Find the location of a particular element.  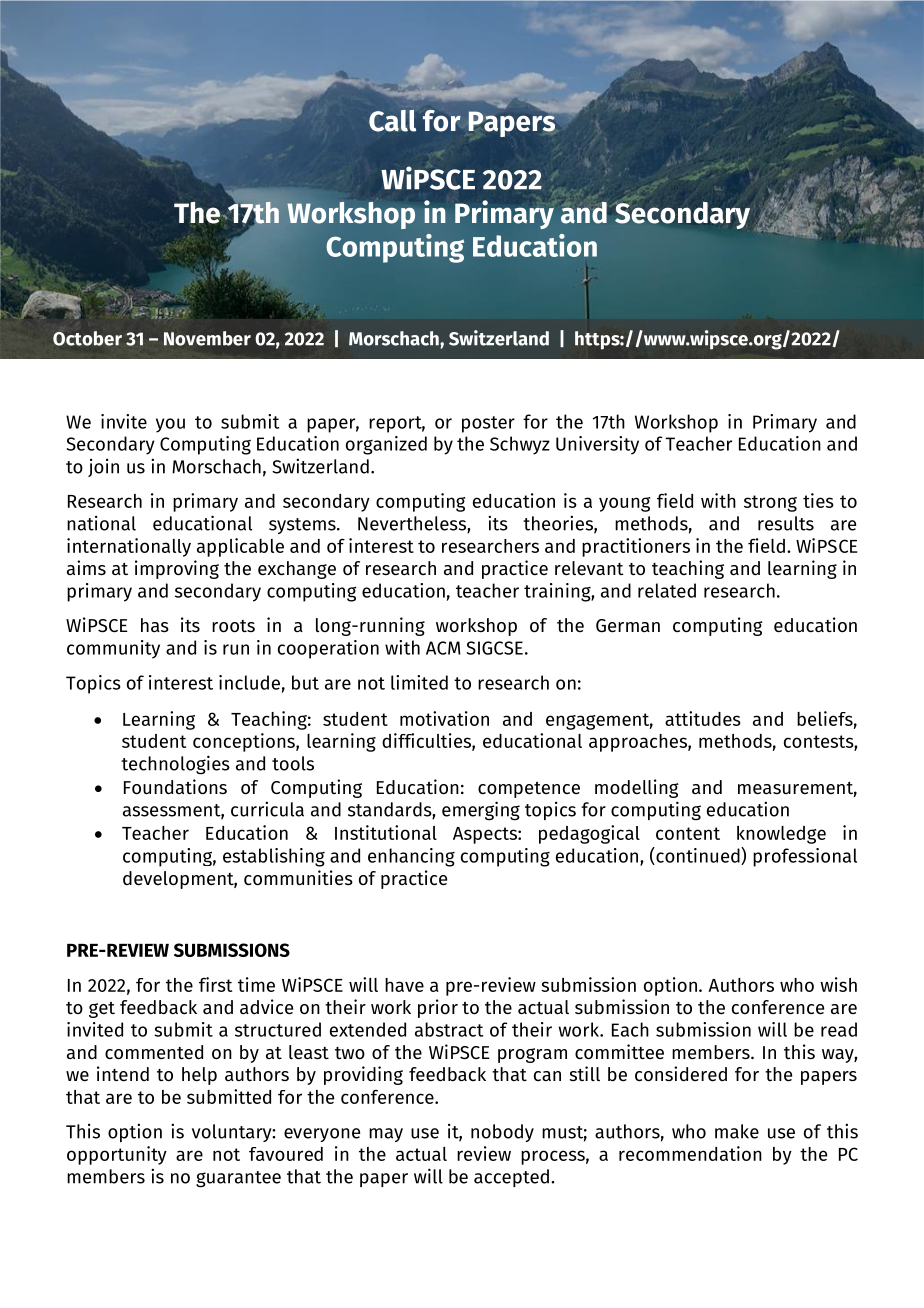

poster is located at coordinates (488, 424).
